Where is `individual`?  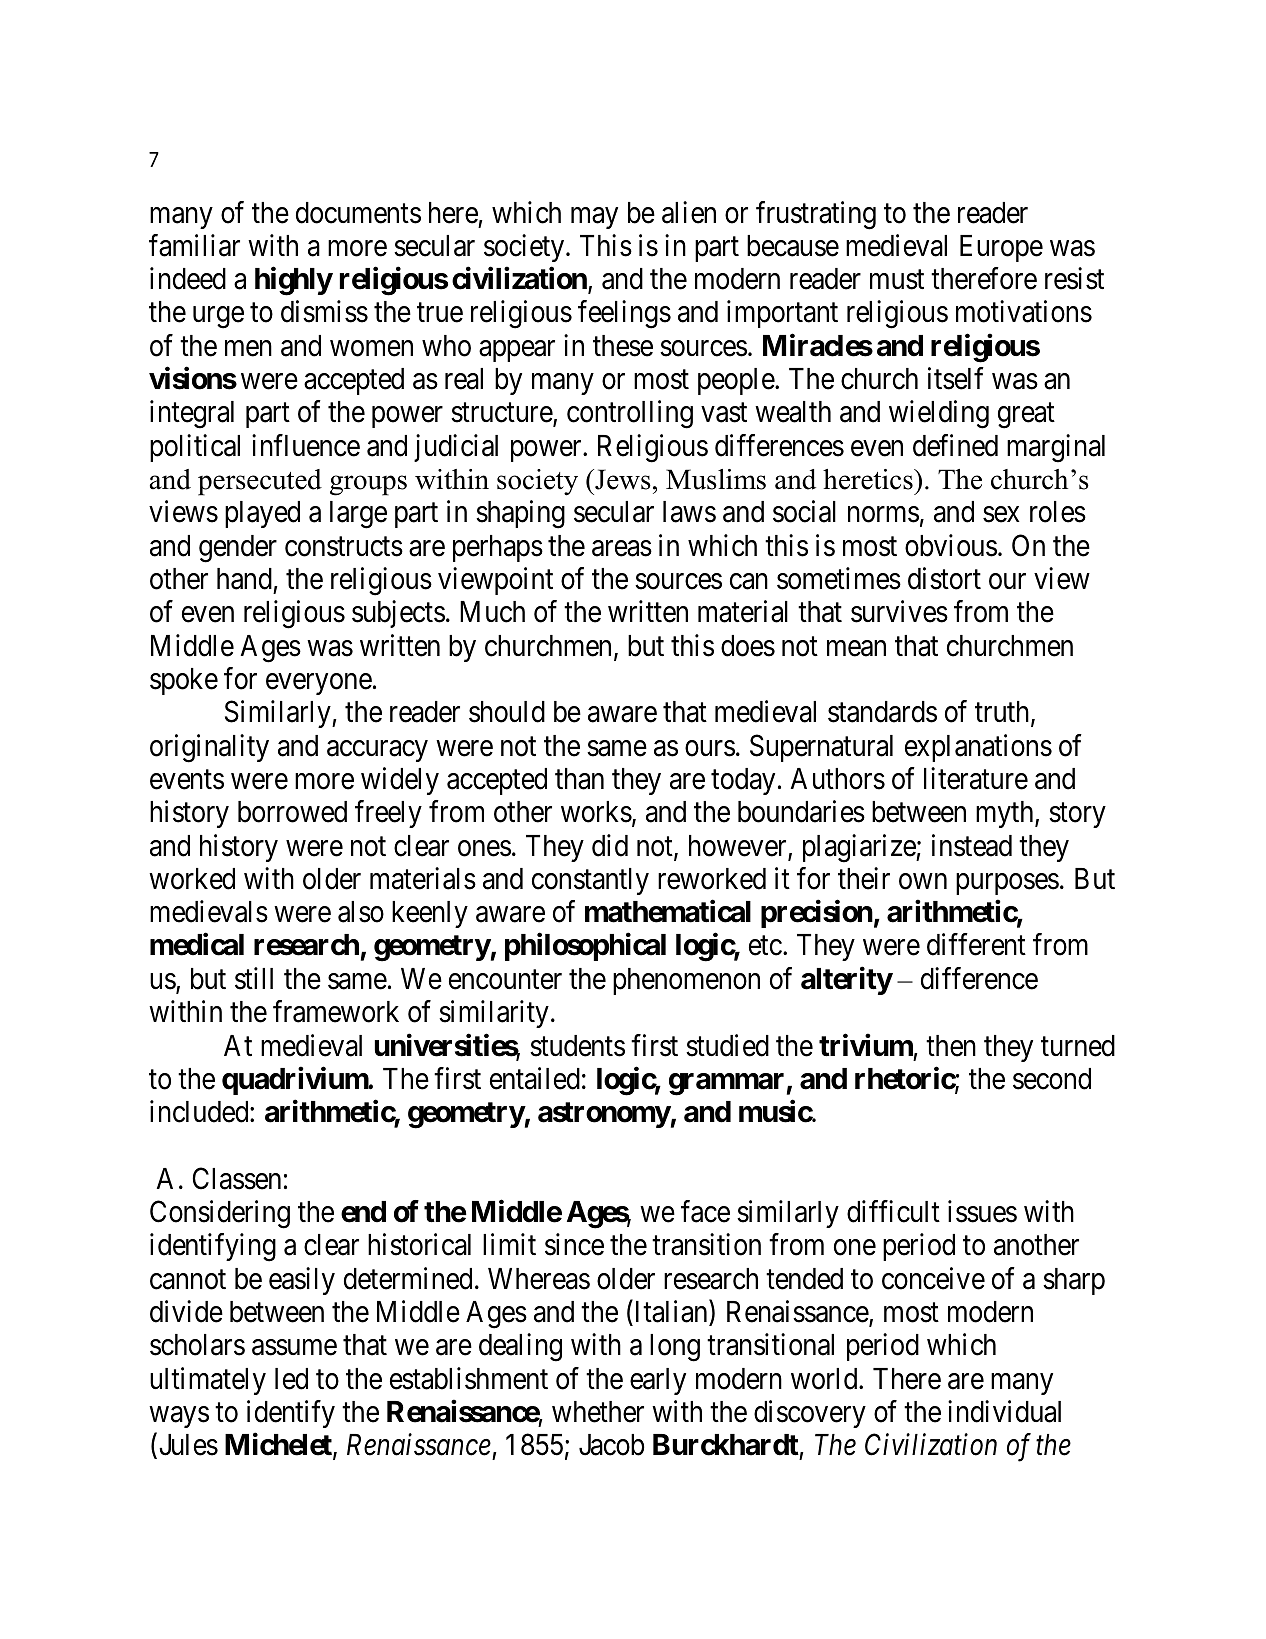
individual is located at coordinates (1004, 1411).
